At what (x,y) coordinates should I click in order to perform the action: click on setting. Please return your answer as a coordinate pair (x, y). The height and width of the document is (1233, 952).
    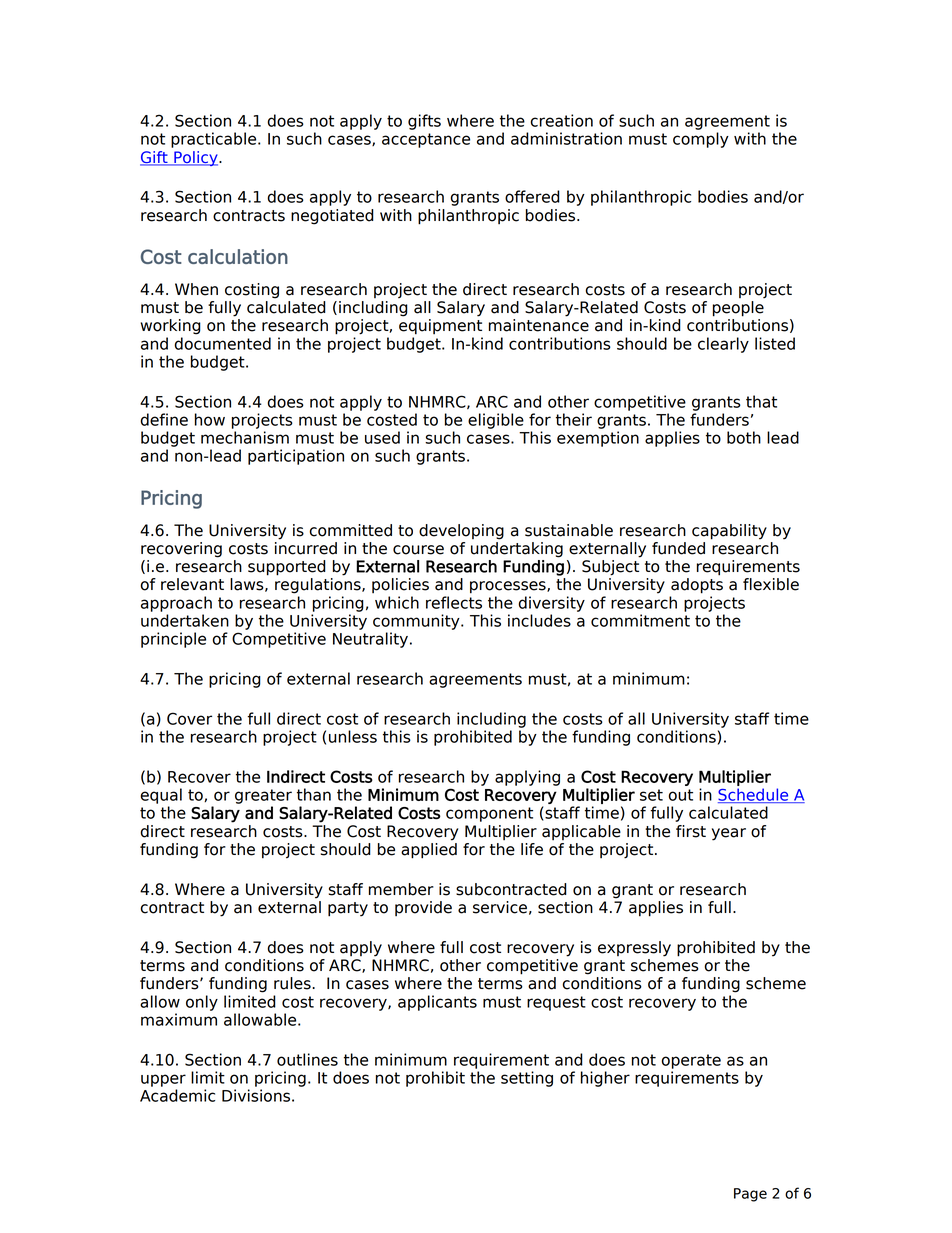
    Looking at the image, I should click on (527, 1079).
